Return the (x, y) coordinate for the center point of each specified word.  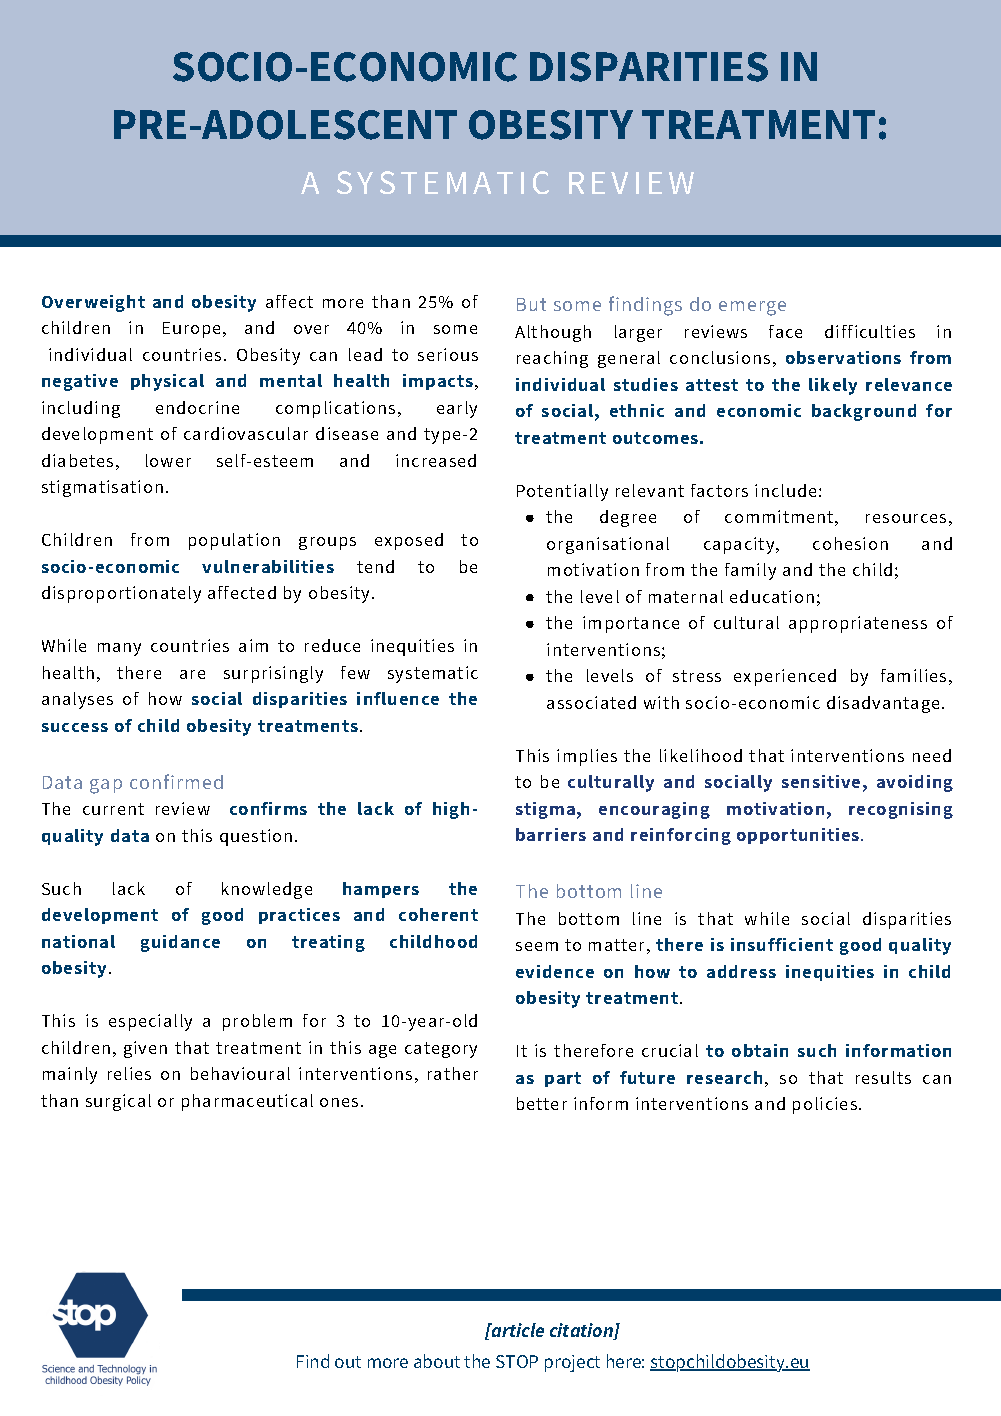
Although (553, 333)
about (437, 1361)
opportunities (799, 836)
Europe (191, 330)
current (113, 809)
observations (843, 357)
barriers (551, 834)
